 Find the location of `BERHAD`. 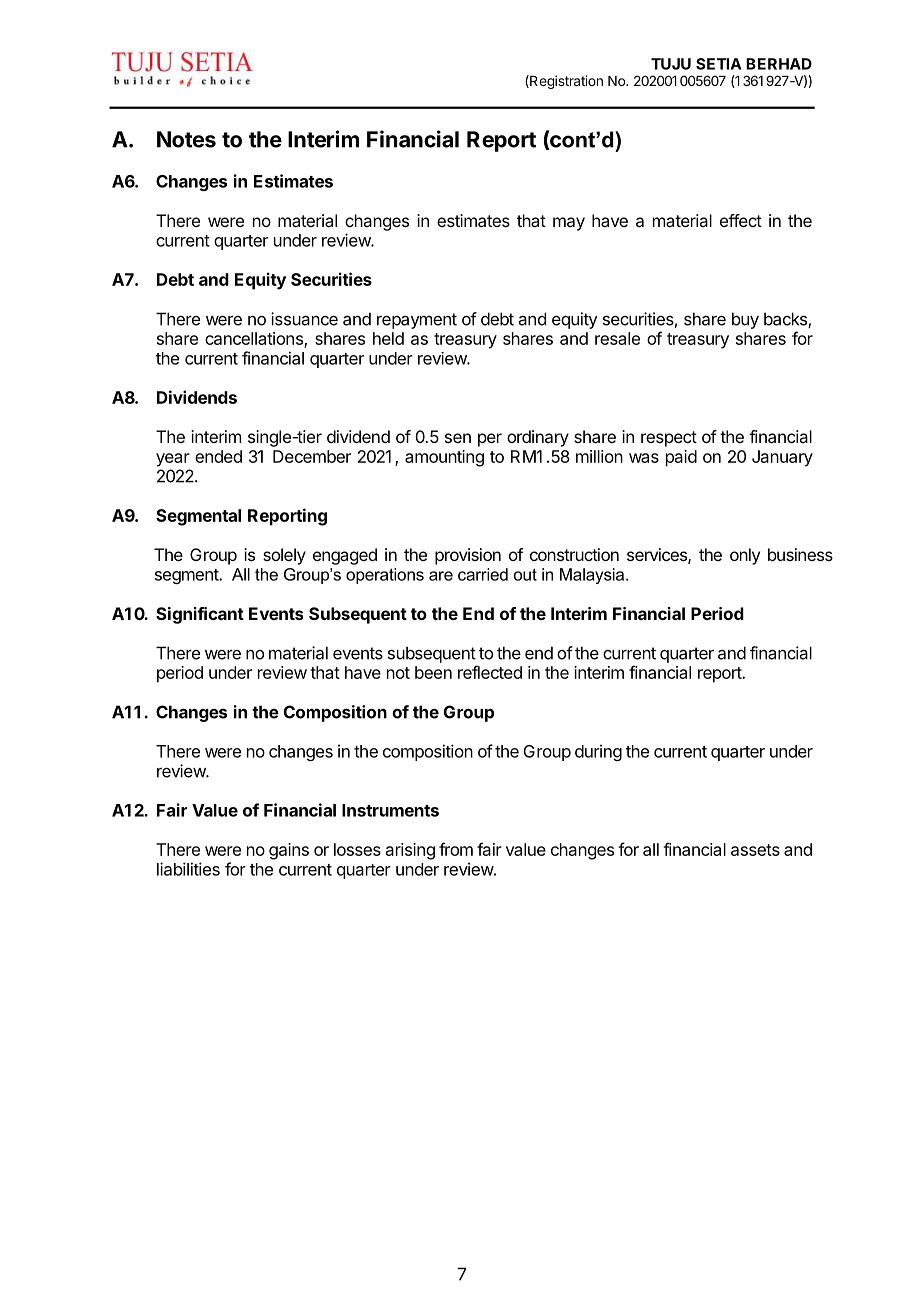

BERHAD is located at coordinates (779, 64).
